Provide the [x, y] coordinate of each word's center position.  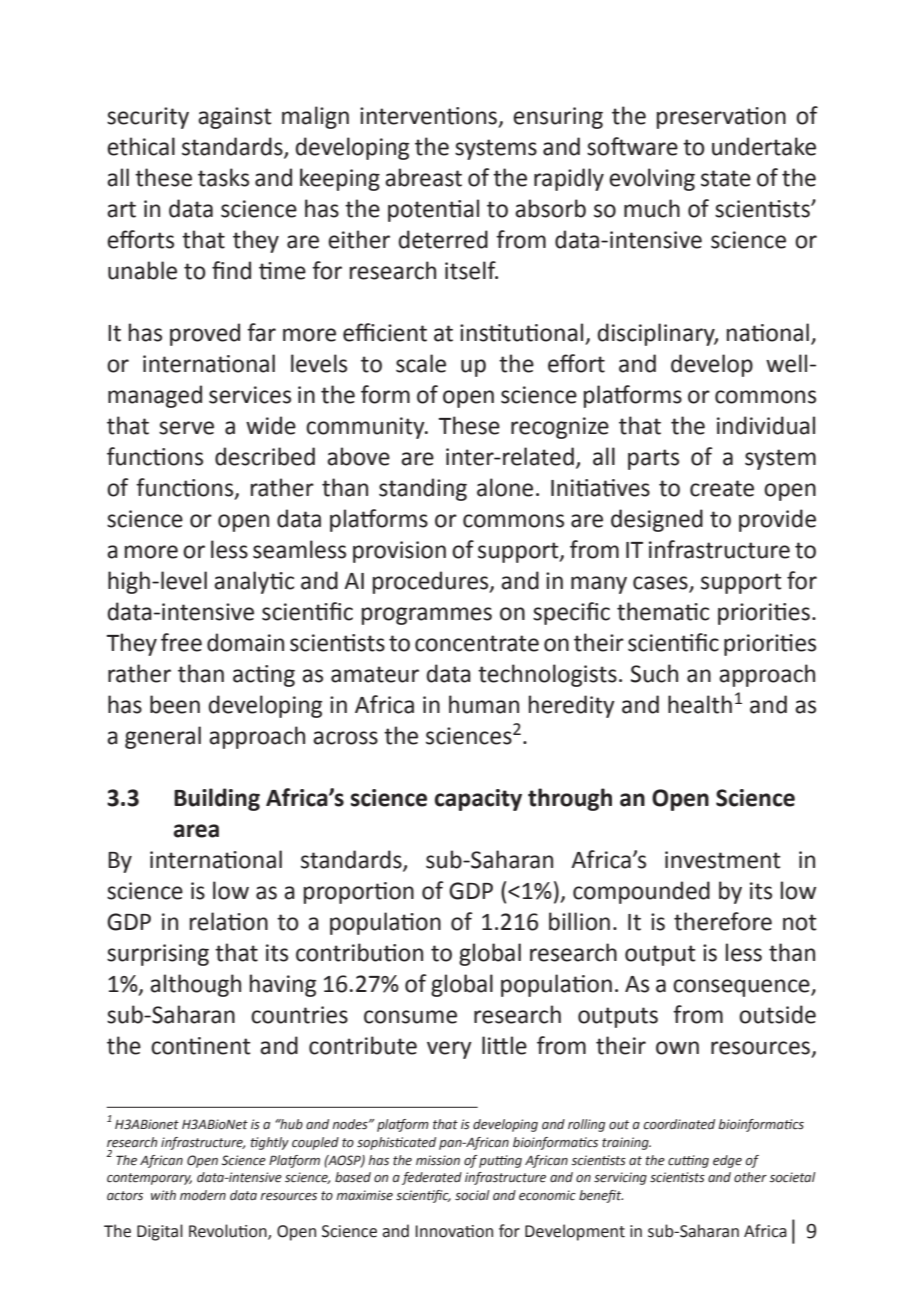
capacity [478, 800]
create [722, 488]
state [726, 178]
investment [723, 860]
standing [423, 489]
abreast [423, 177]
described [265, 456]
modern [203, 1195]
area [196, 831]
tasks [223, 177]
